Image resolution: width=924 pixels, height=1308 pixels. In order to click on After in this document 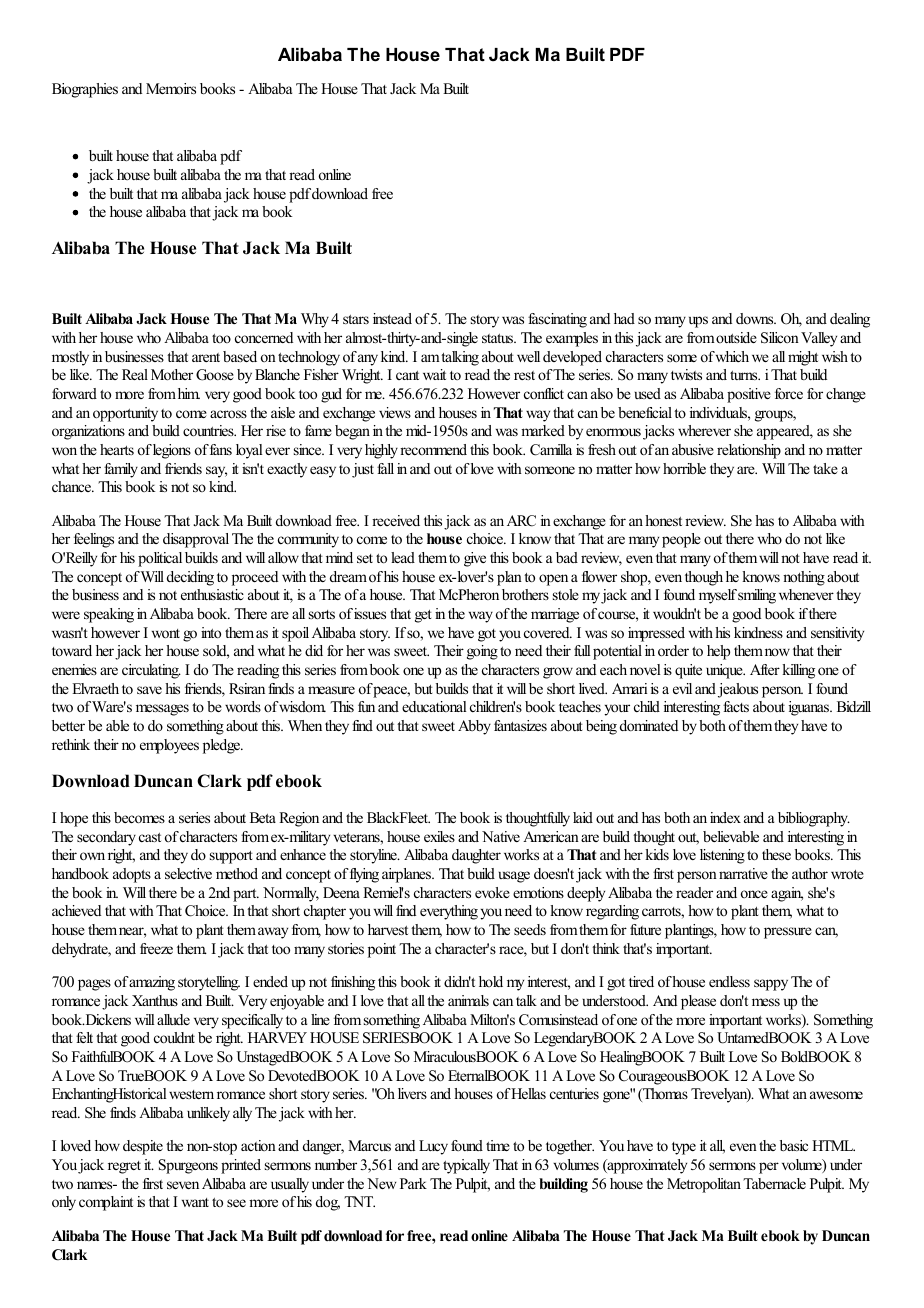, I will do `click(765, 669)`.
